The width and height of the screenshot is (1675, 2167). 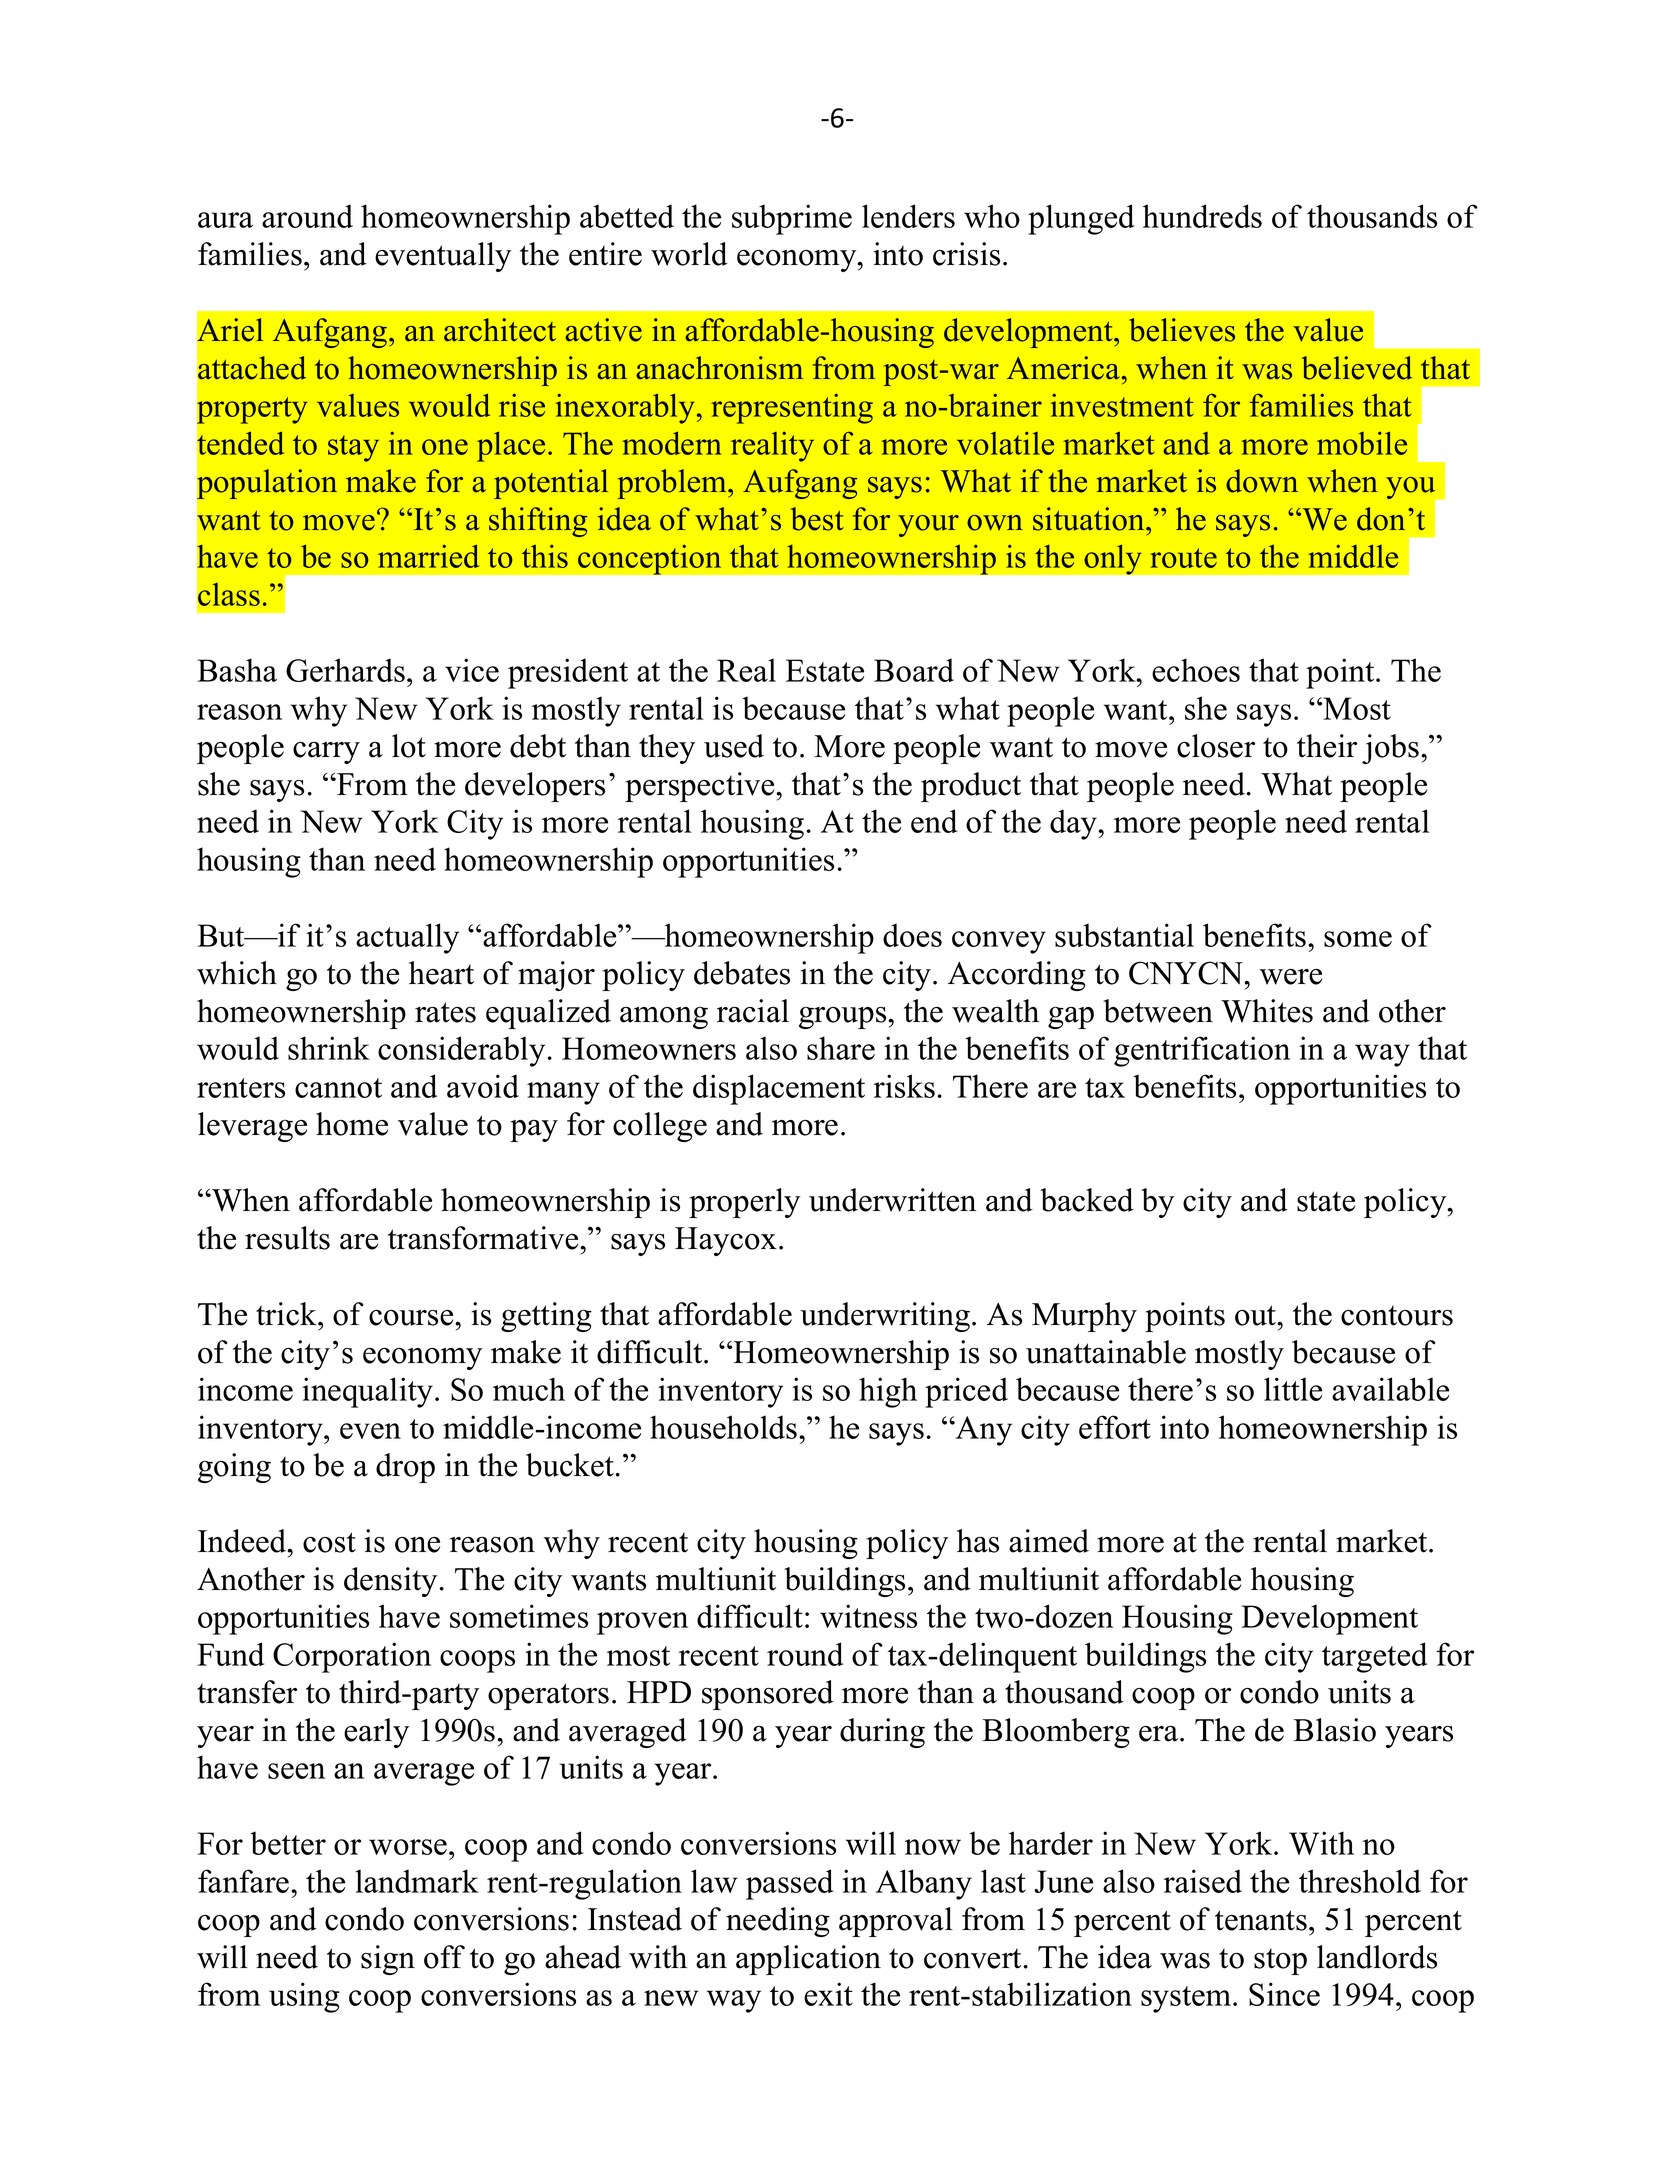 What do you see at coordinates (388, 1960) in the screenshot?
I see `sign` at bounding box center [388, 1960].
